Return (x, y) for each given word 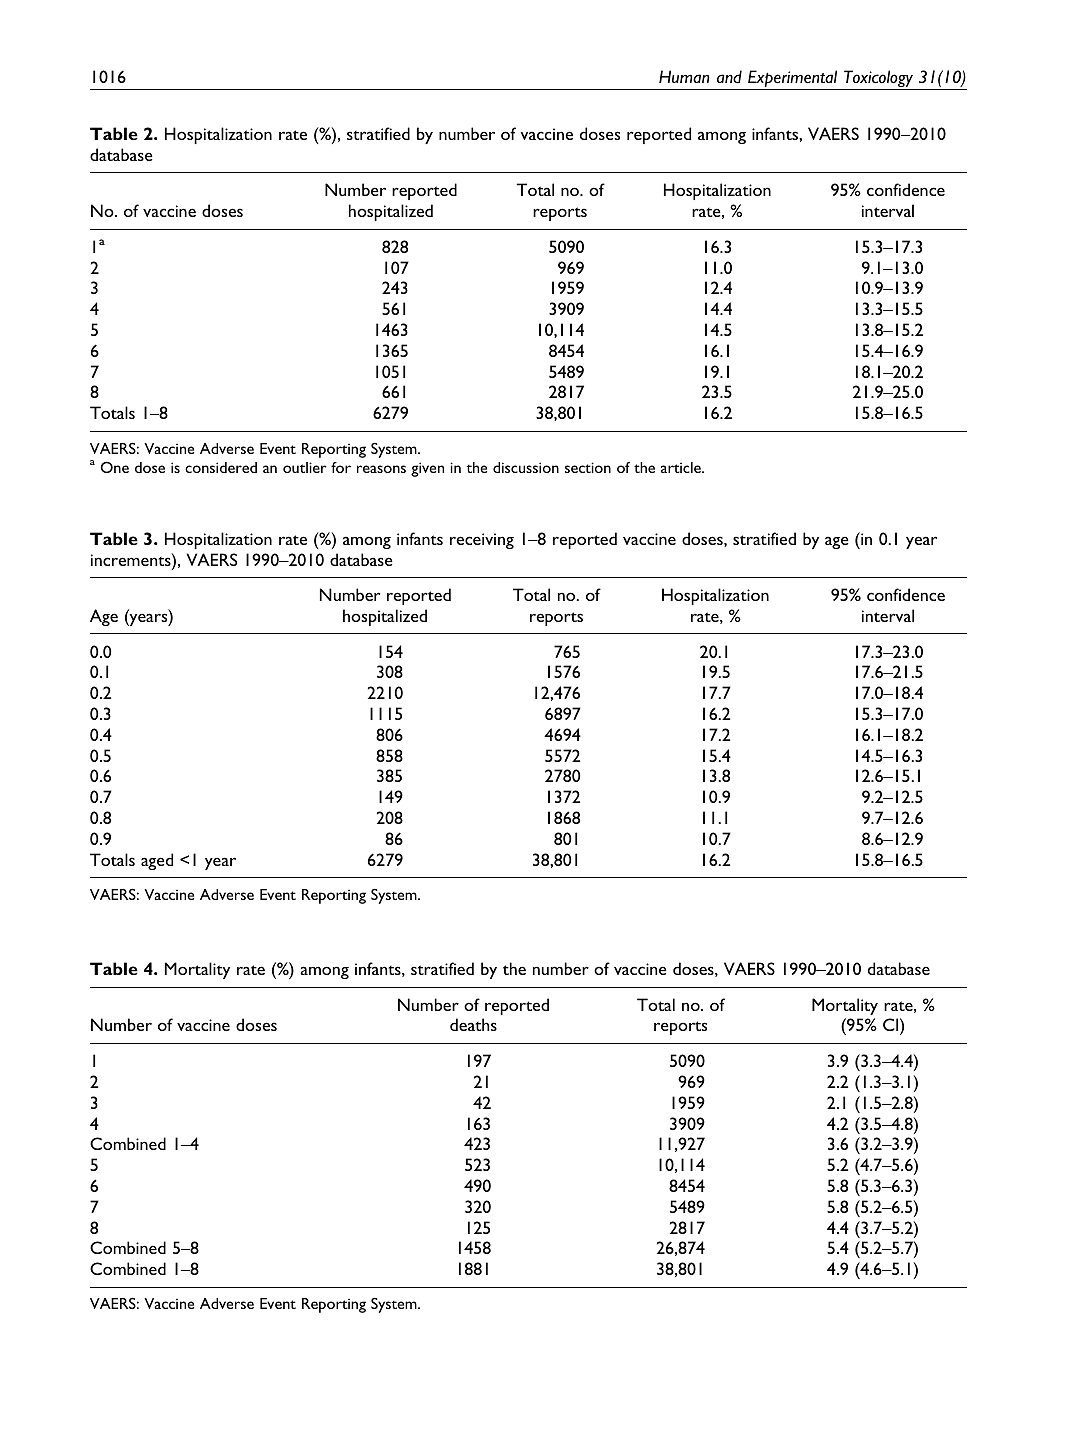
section (588, 467)
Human (684, 76)
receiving (482, 541)
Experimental (793, 80)
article (682, 467)
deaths (473, 1024)
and (729, 76)
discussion (526, 467)
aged (157, 861)
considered (221, 467)
